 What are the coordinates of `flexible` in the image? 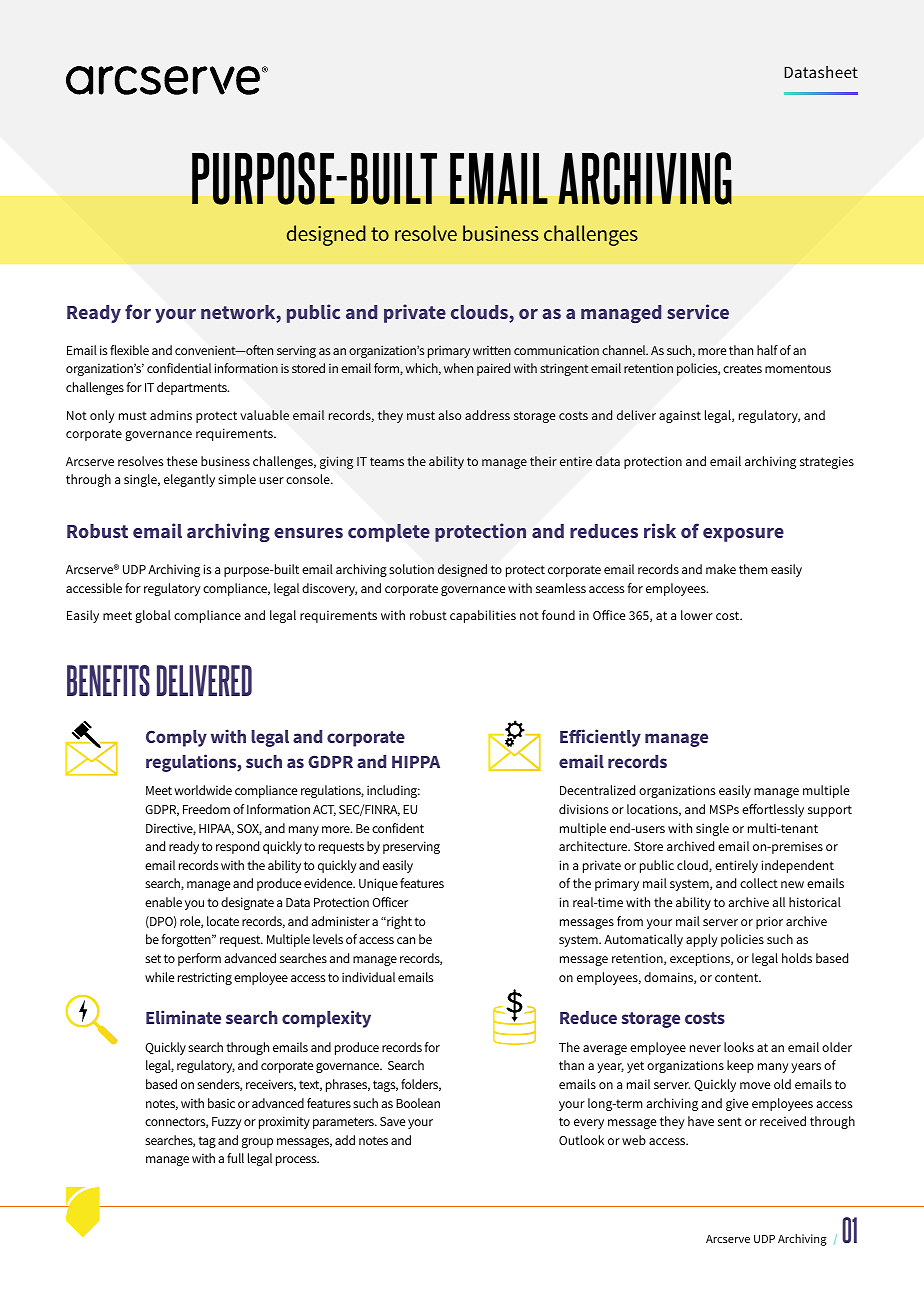 It's located at (129, 350).
